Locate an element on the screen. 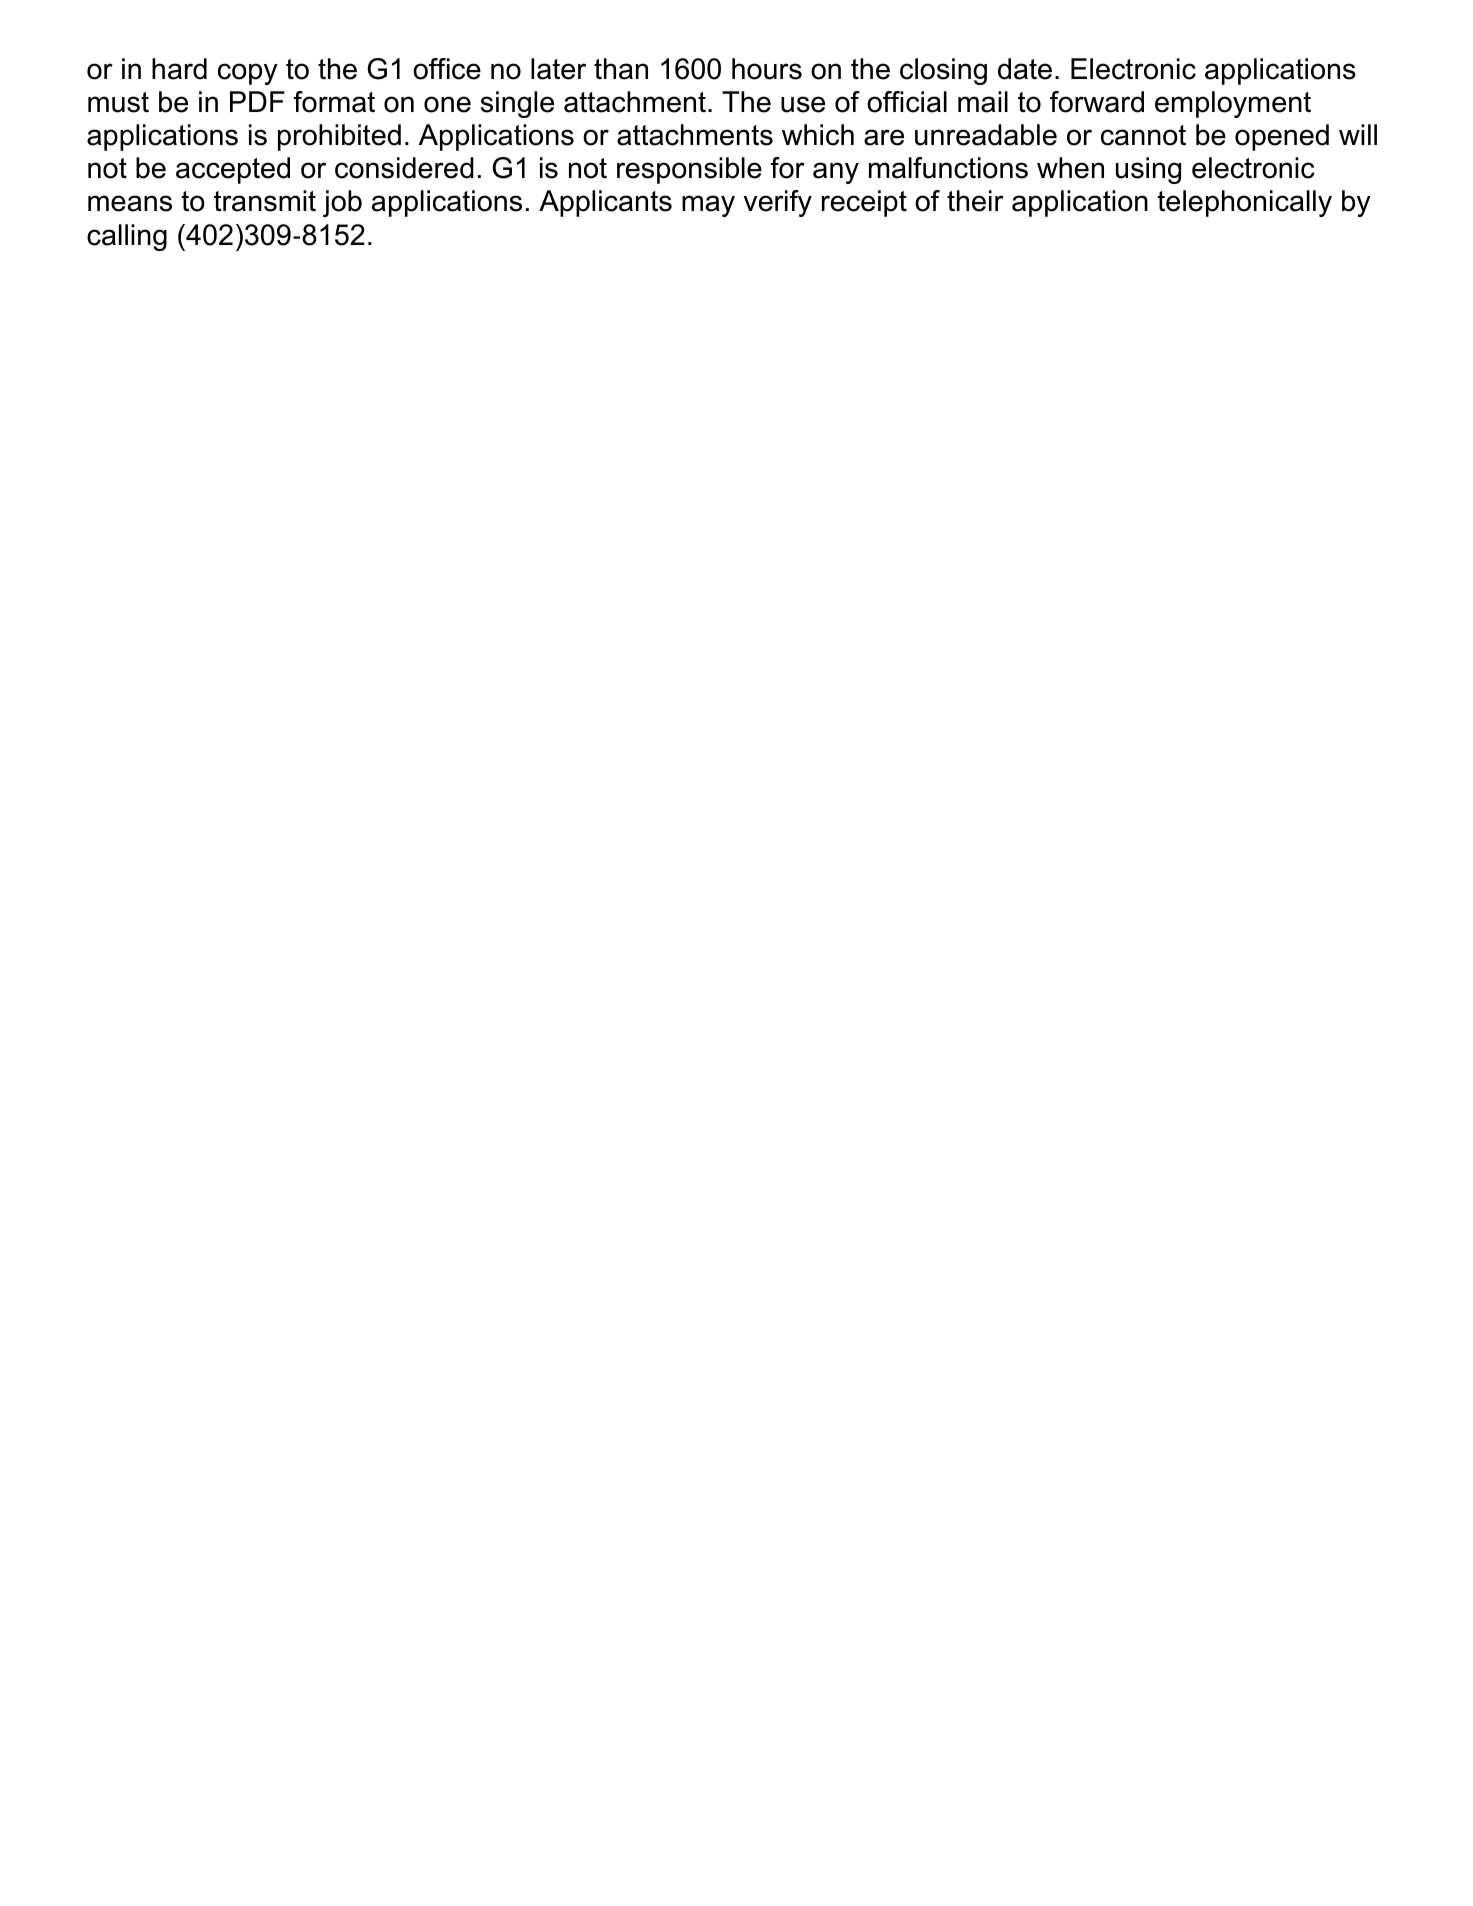 This screenshot has width=1473, height=1906. copy is located at coordinates (248, 74).
